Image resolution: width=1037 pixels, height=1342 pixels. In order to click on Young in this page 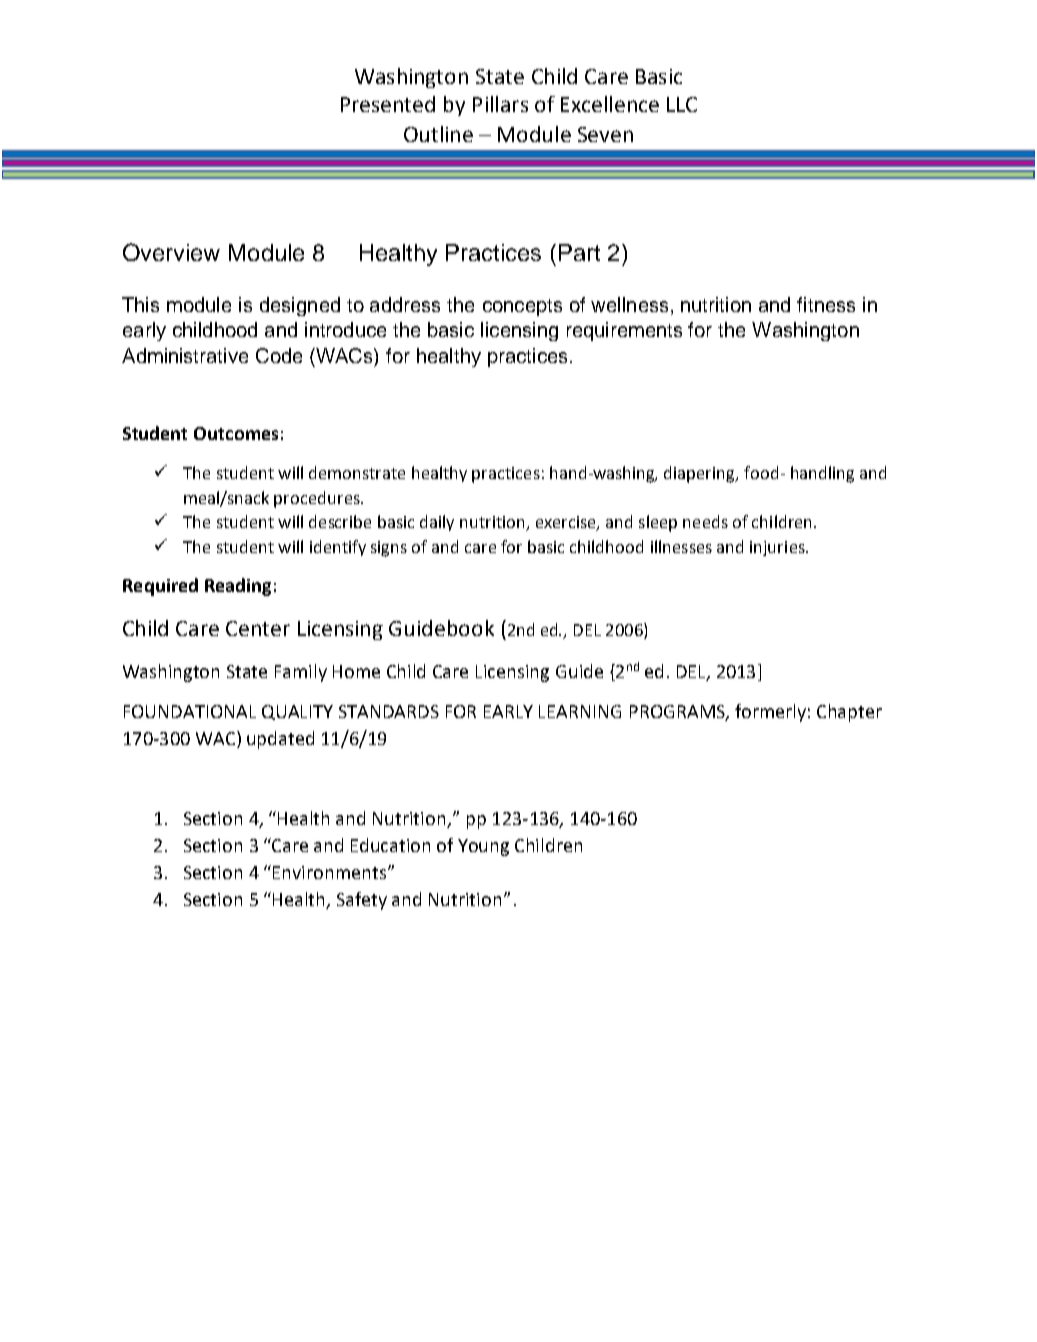, I will do `click(483, 847)`.
